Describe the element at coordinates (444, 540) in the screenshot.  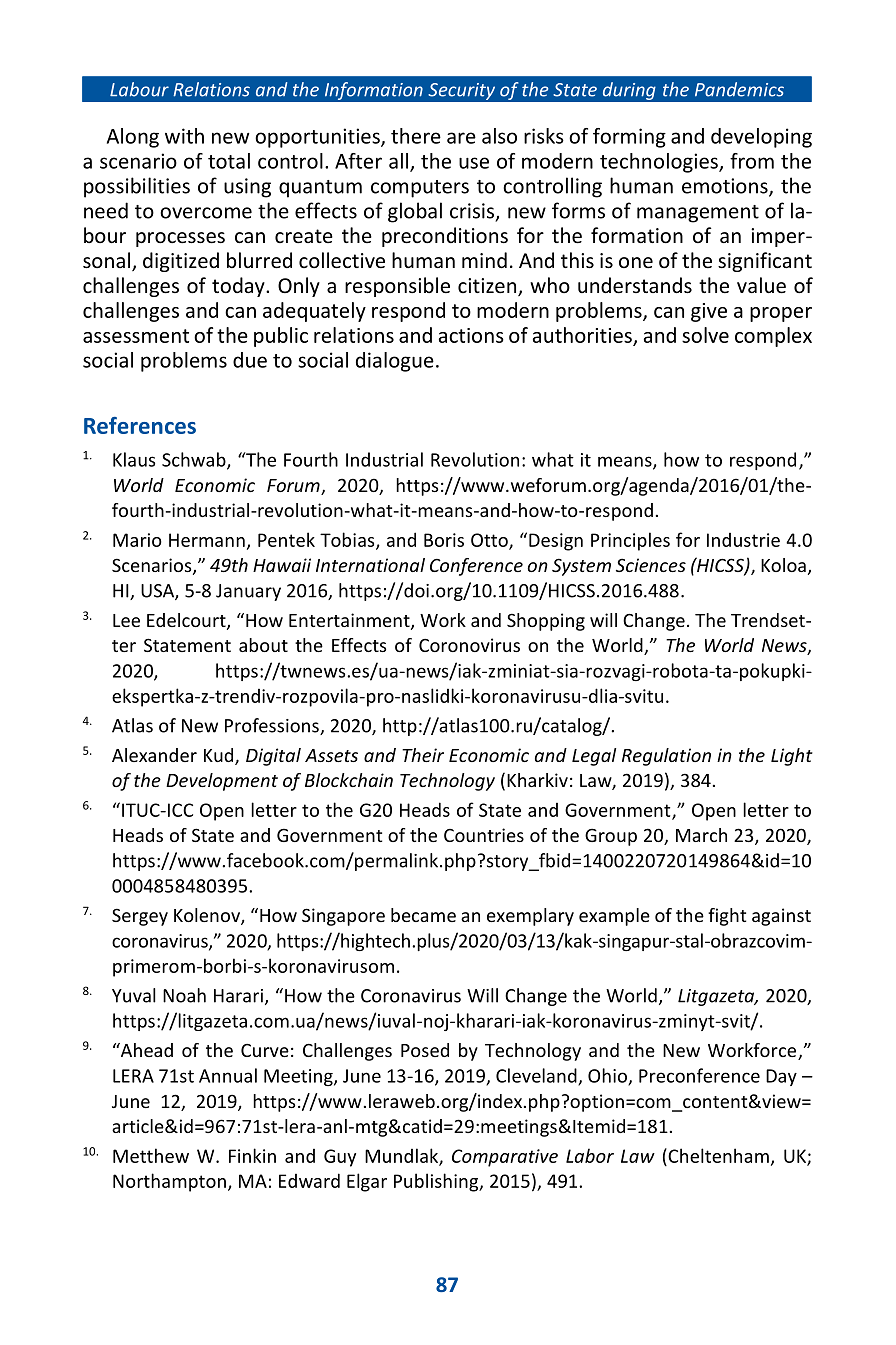
I see `Boris` at that location.
